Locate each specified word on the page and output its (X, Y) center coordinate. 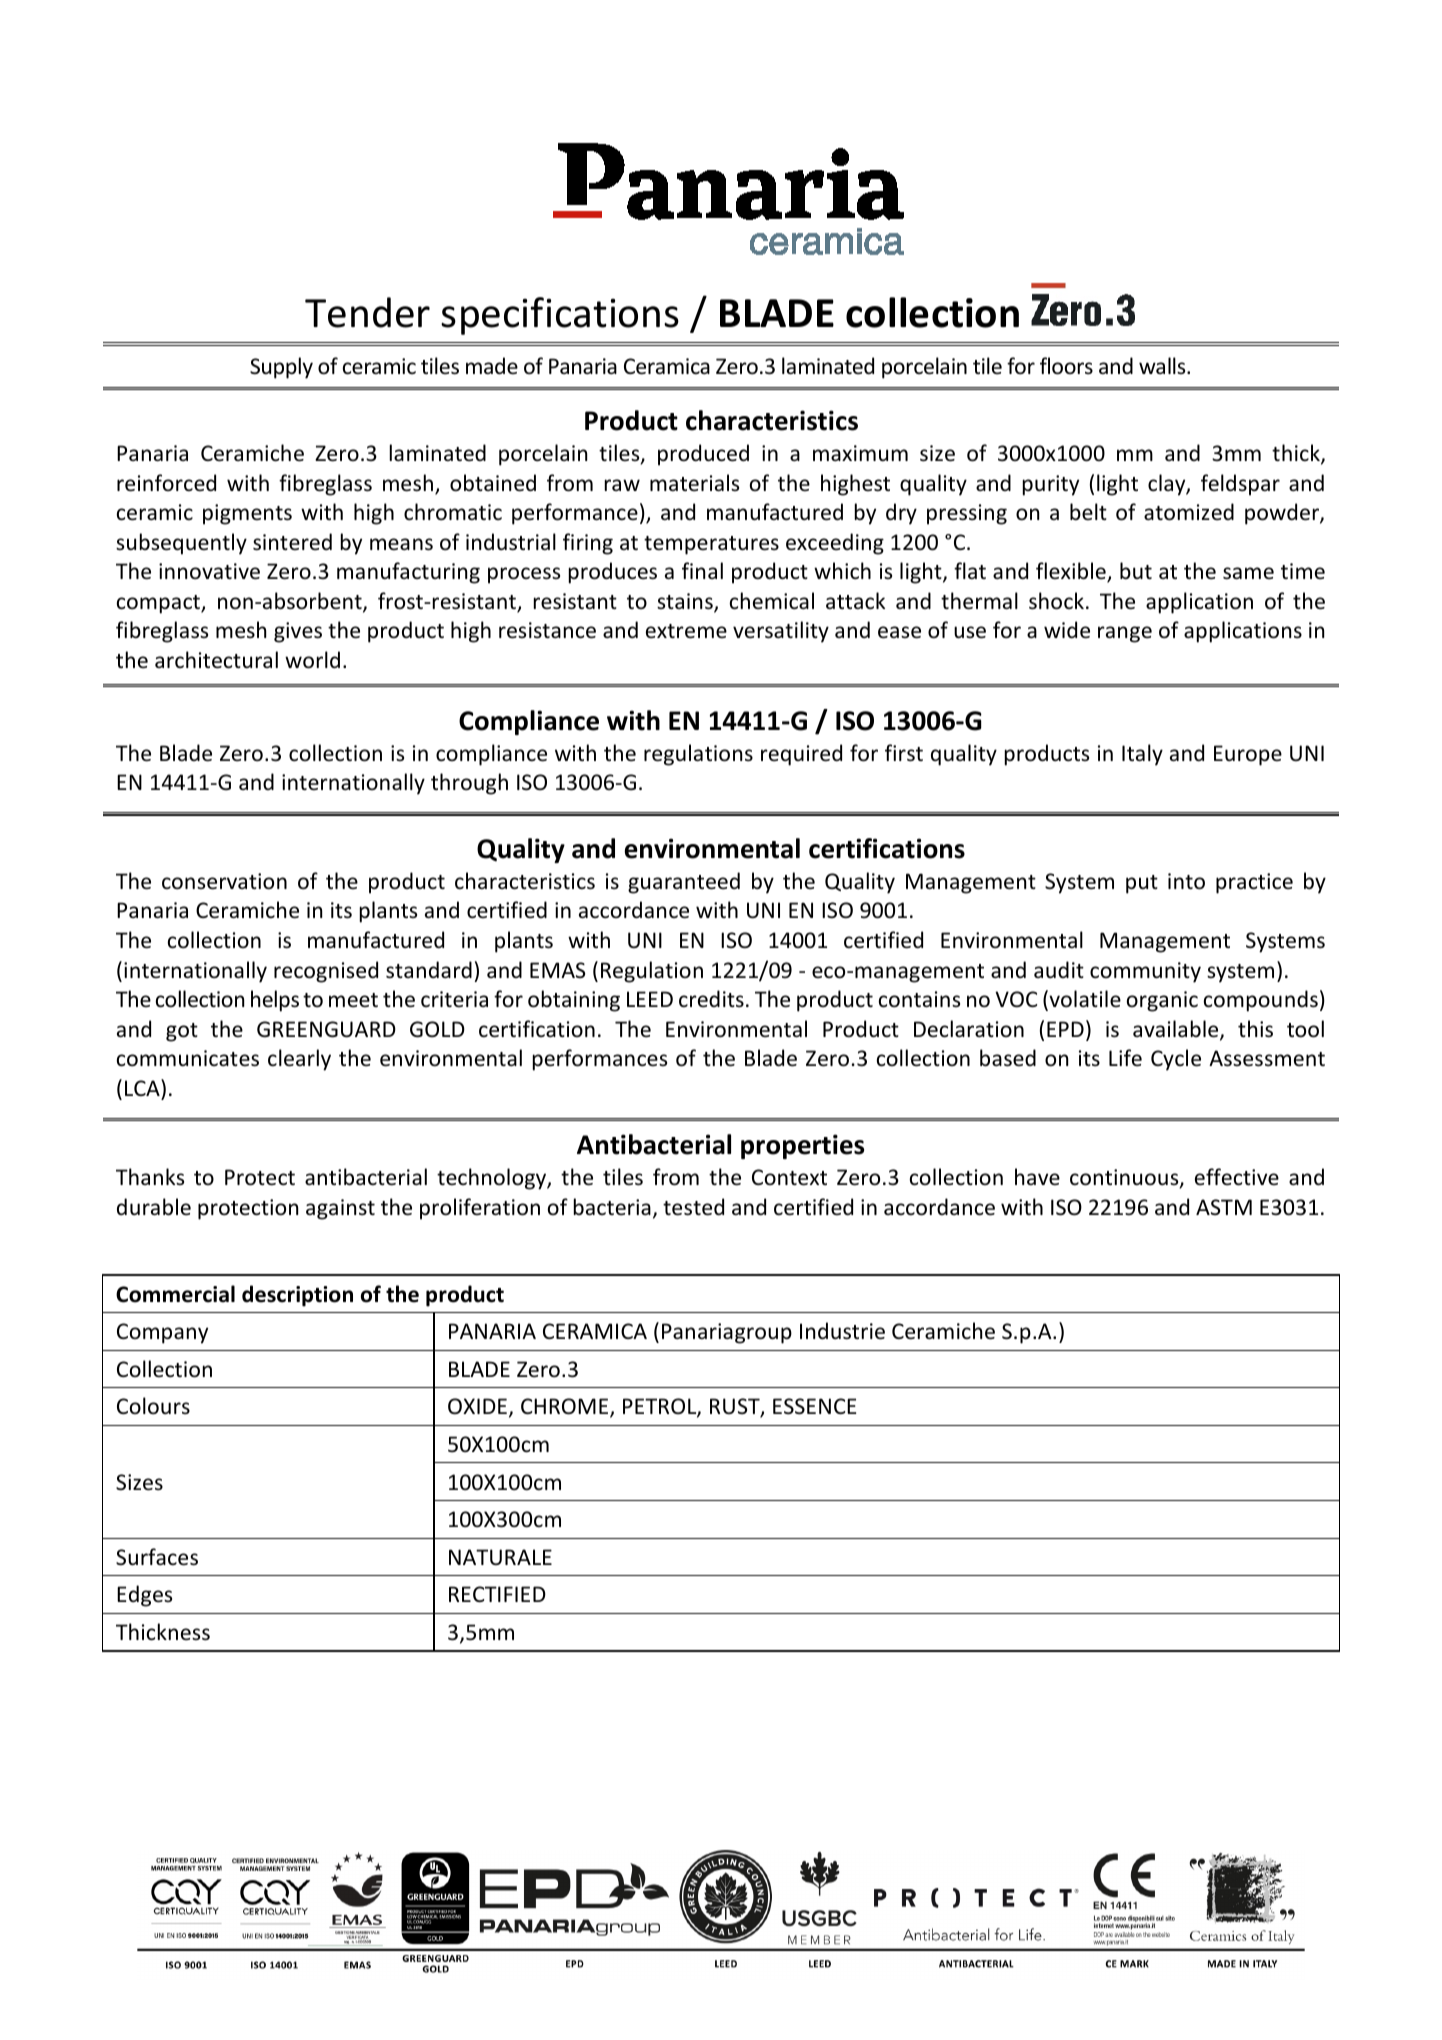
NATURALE (500, 1557)
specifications (560, 316)
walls (1163, 365)
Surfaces (157, 1557)
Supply (281, 368)
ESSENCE (814, 1406)
